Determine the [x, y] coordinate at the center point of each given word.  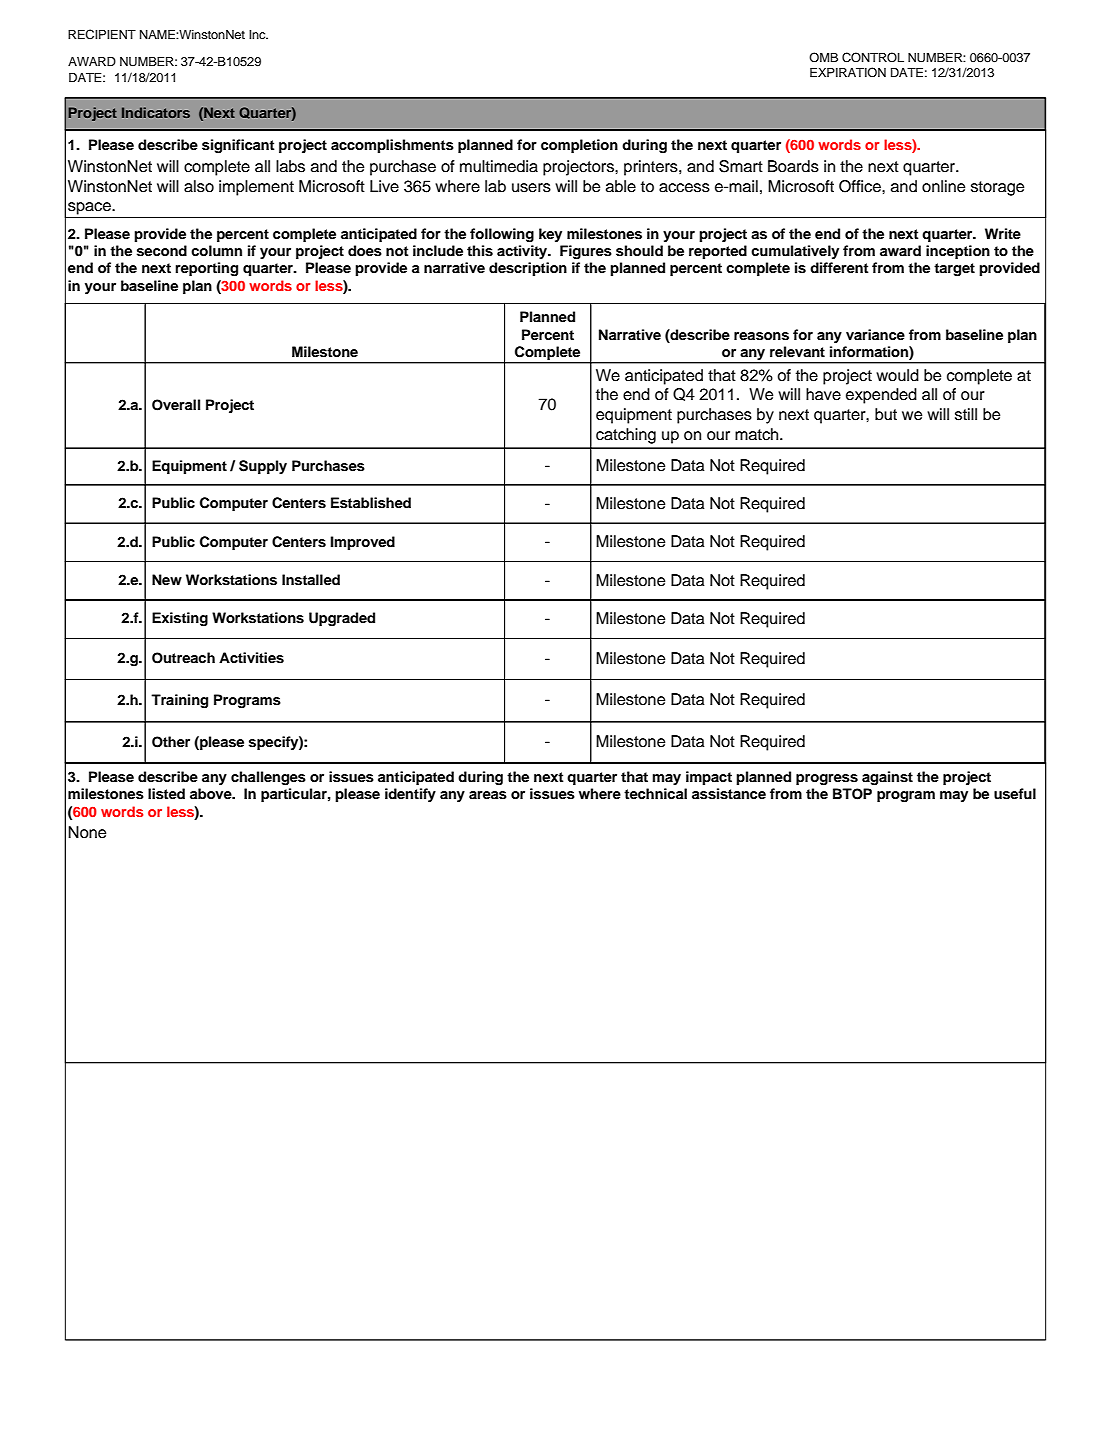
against [887, 778]
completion [579, 146]
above [212, 793]
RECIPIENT [102, 34]
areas [488, 795]
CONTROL [873, 57]
